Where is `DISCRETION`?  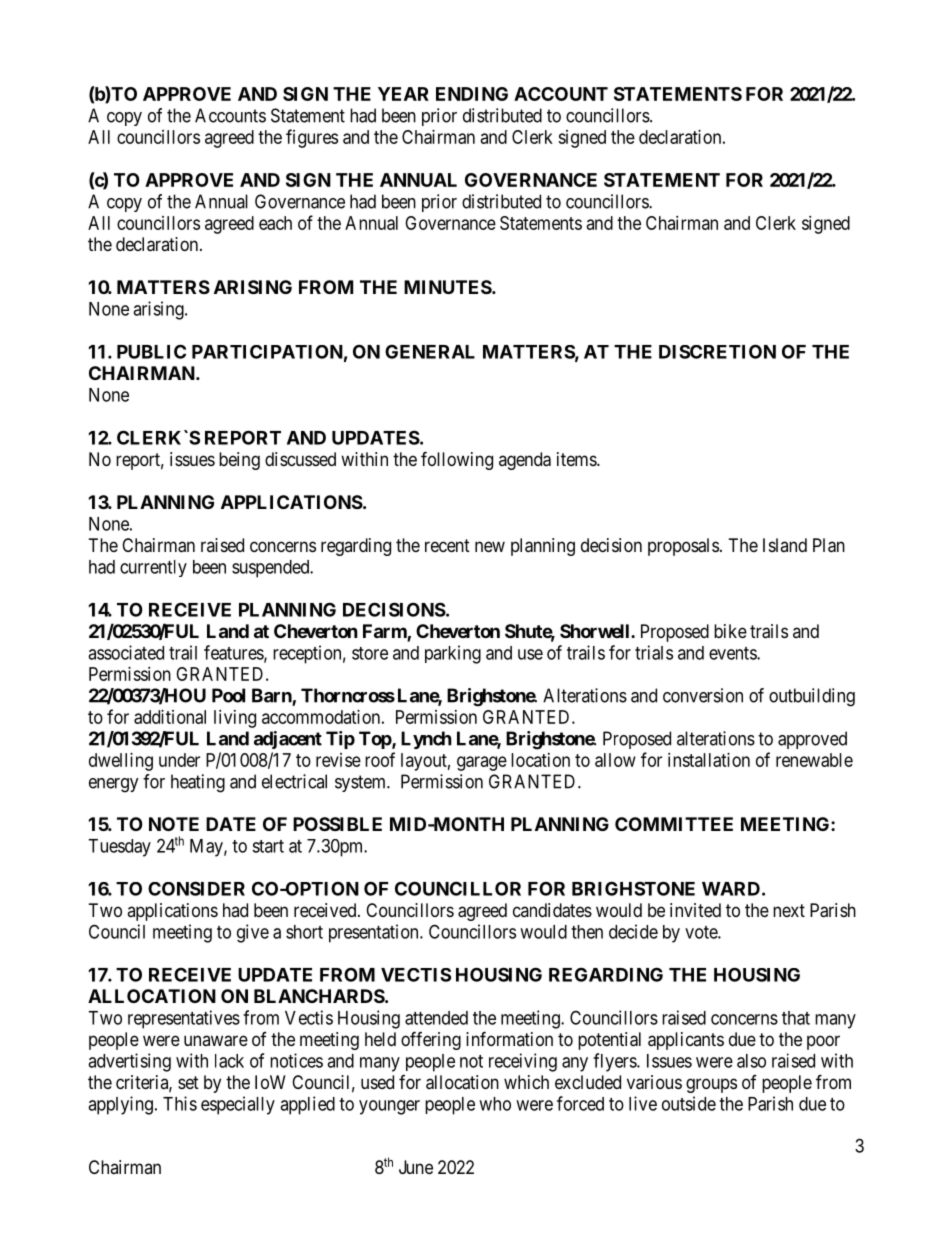
DISCRETION is located at coordinates (717, 351).
